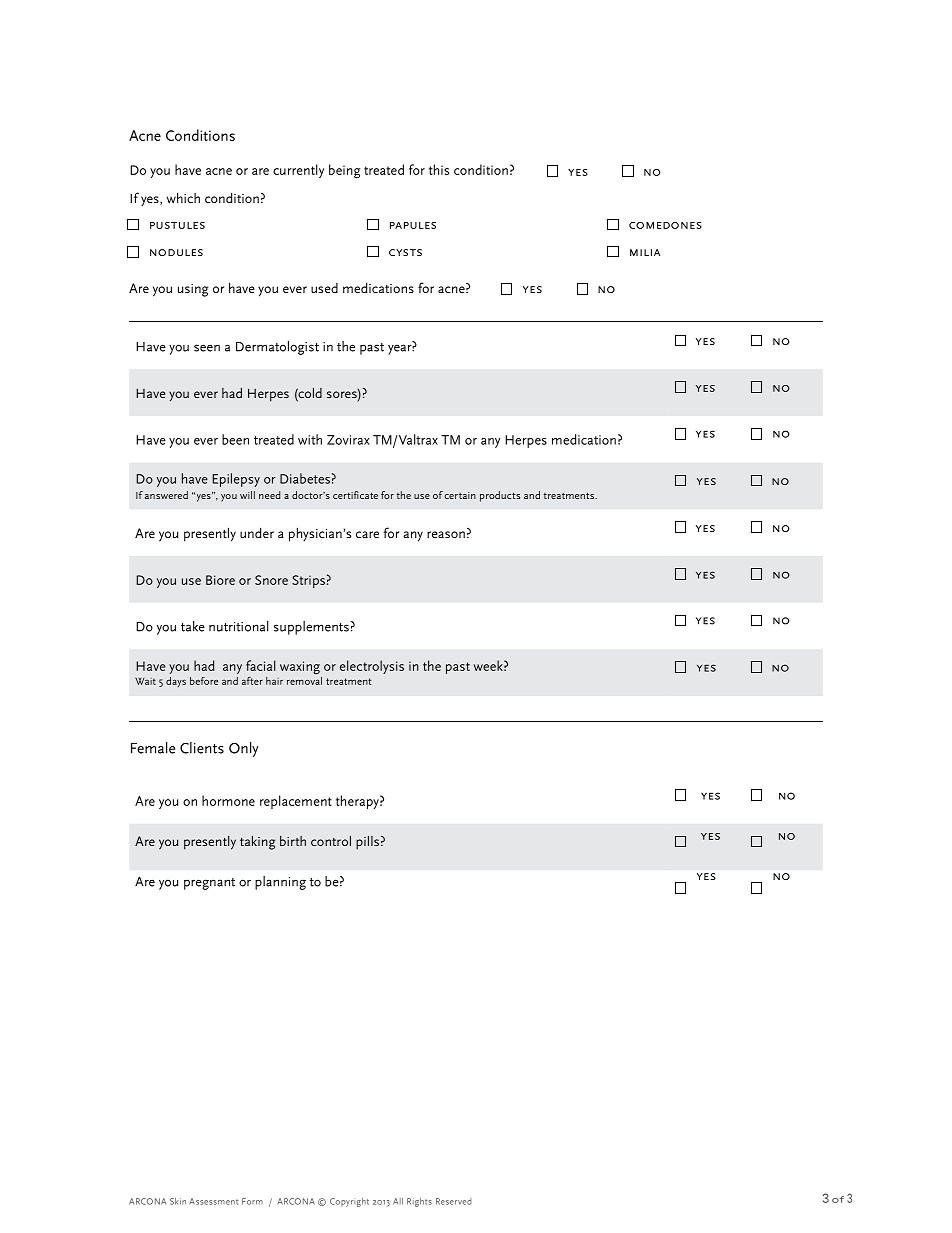 The image size is (952, 1233). Describe the element at coordinates (500, 496) in the screenshot. I see `products` at that location.
